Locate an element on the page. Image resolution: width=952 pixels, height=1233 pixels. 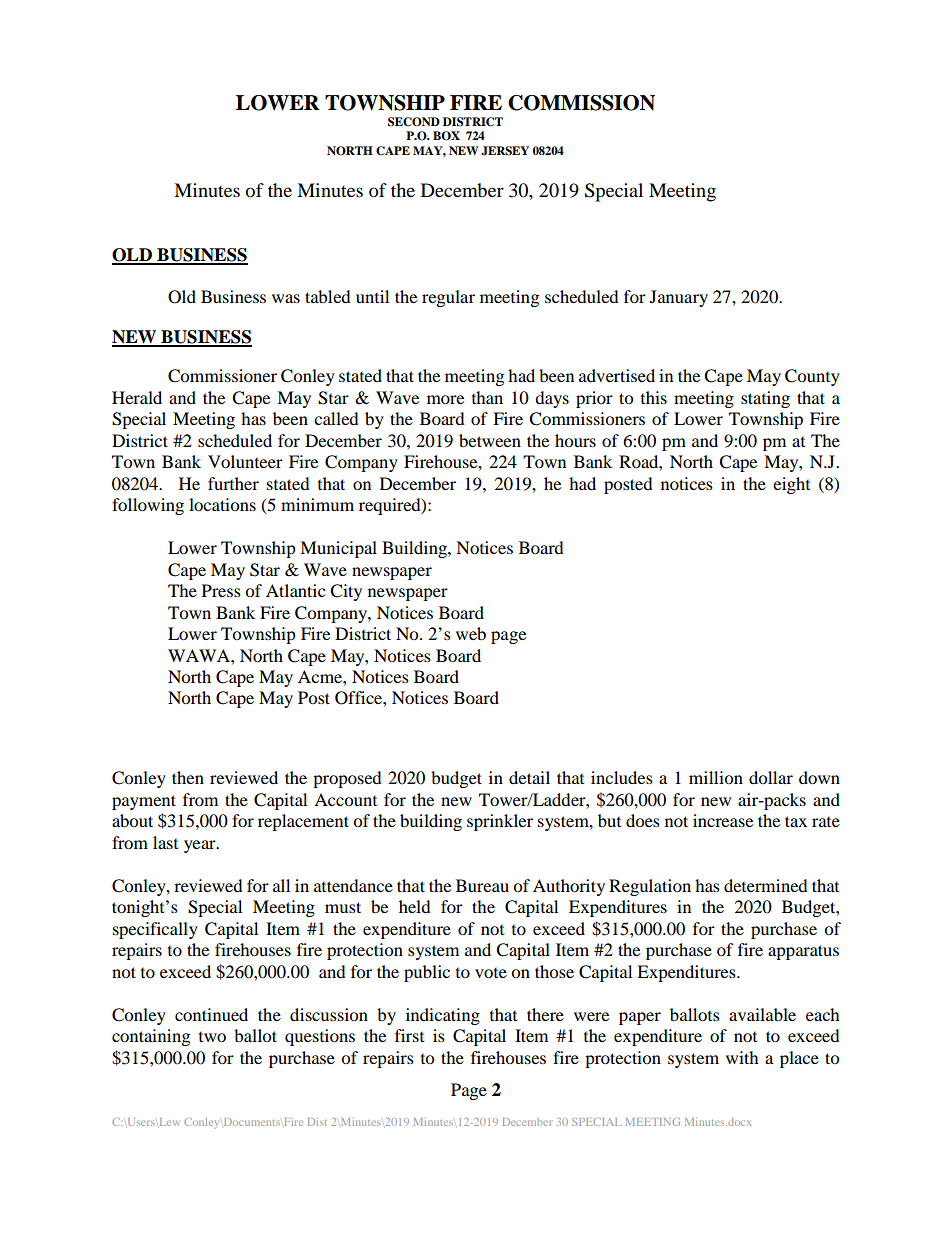
million is located at coordinates (716, 777).
